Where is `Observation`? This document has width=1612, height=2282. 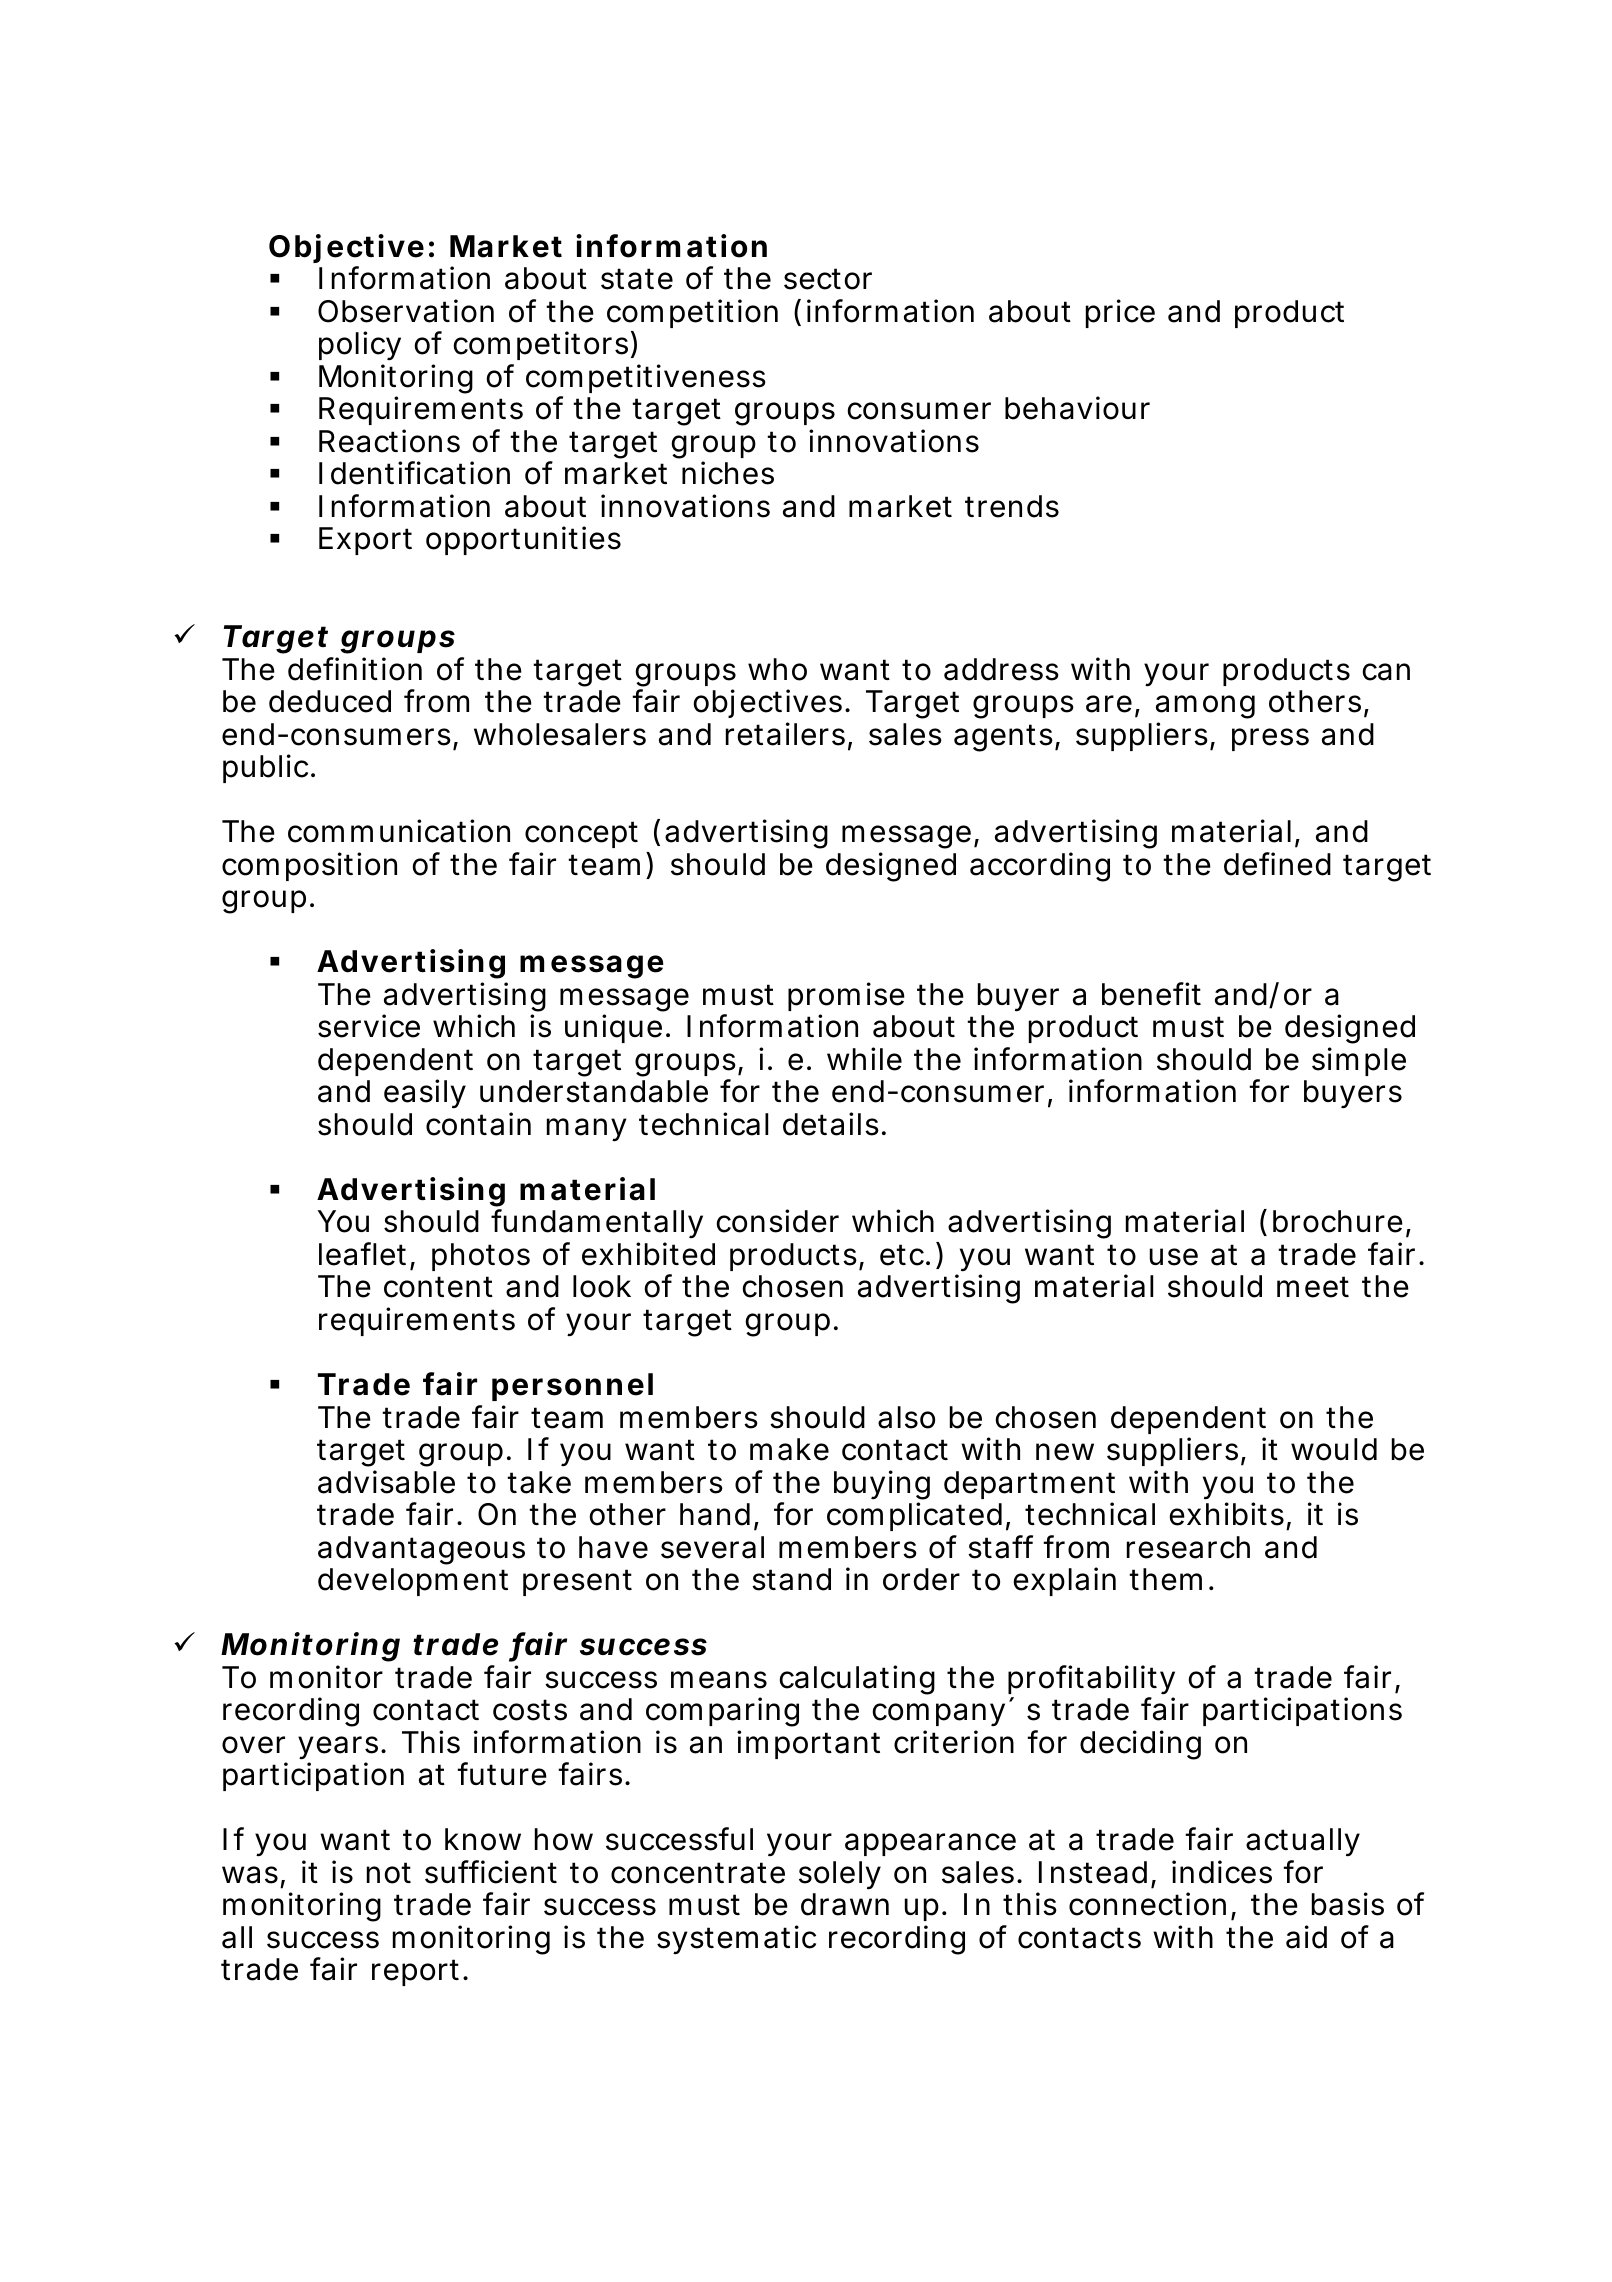 Observation is located at coordinates (406, 311).
